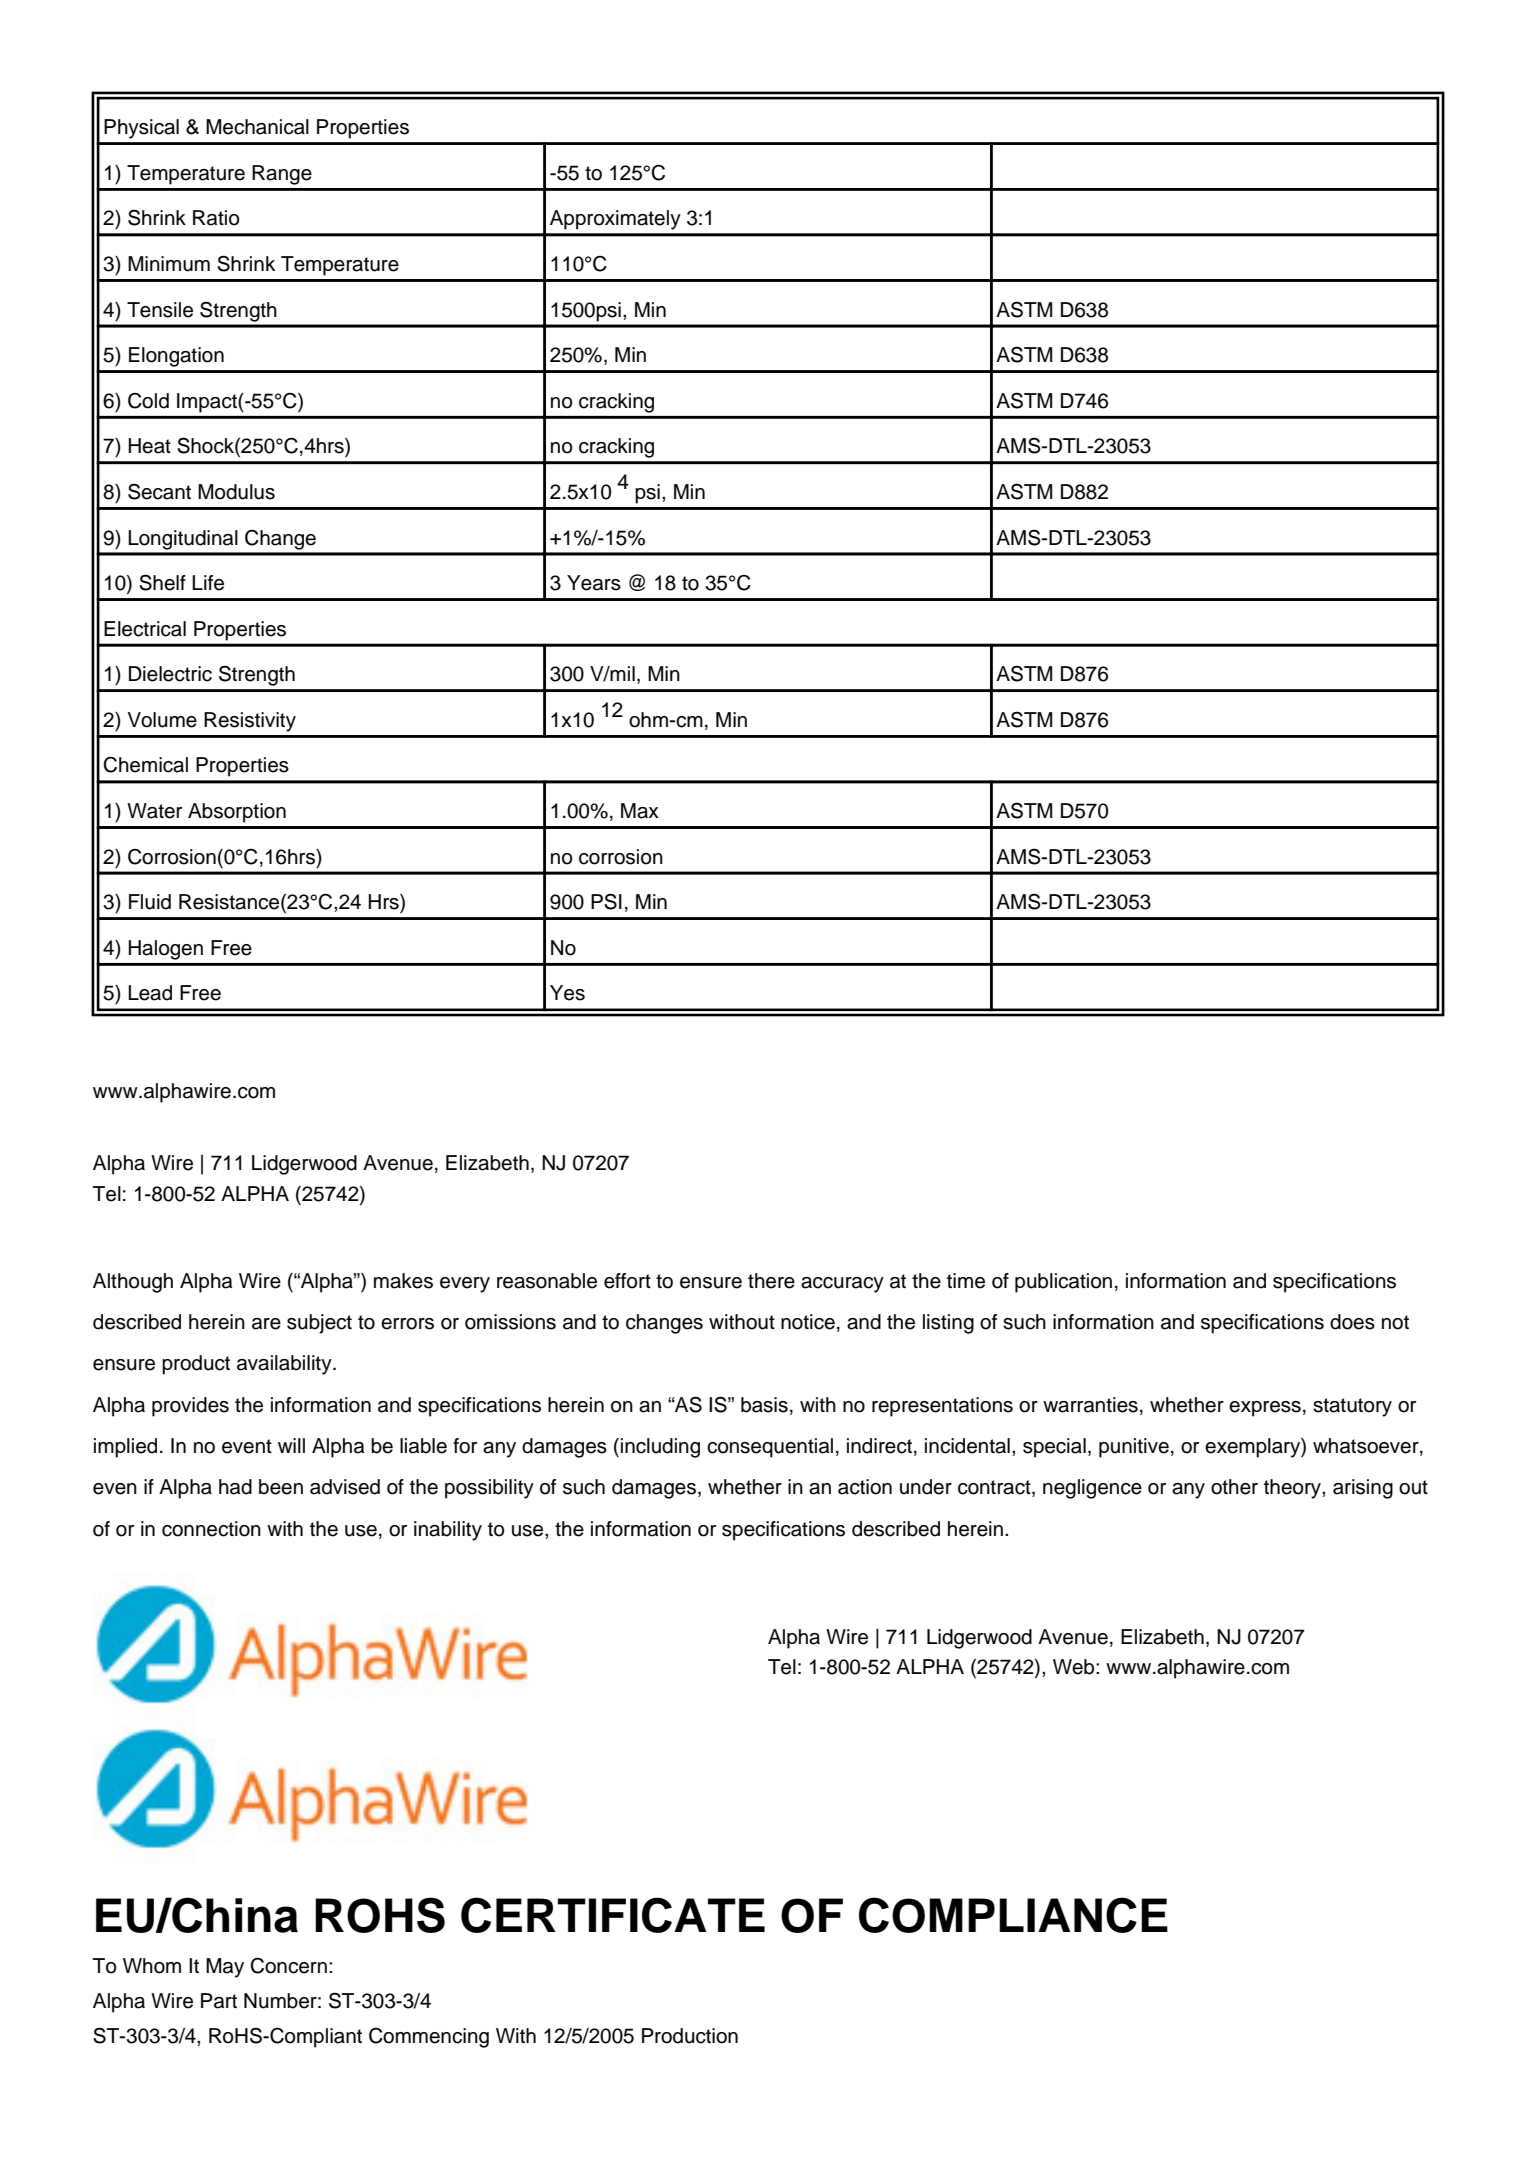 Image resolution: width=1536 pixels, height=2174 pixels. I want to click on COMPLIANCE, so click(1013, 1915).
